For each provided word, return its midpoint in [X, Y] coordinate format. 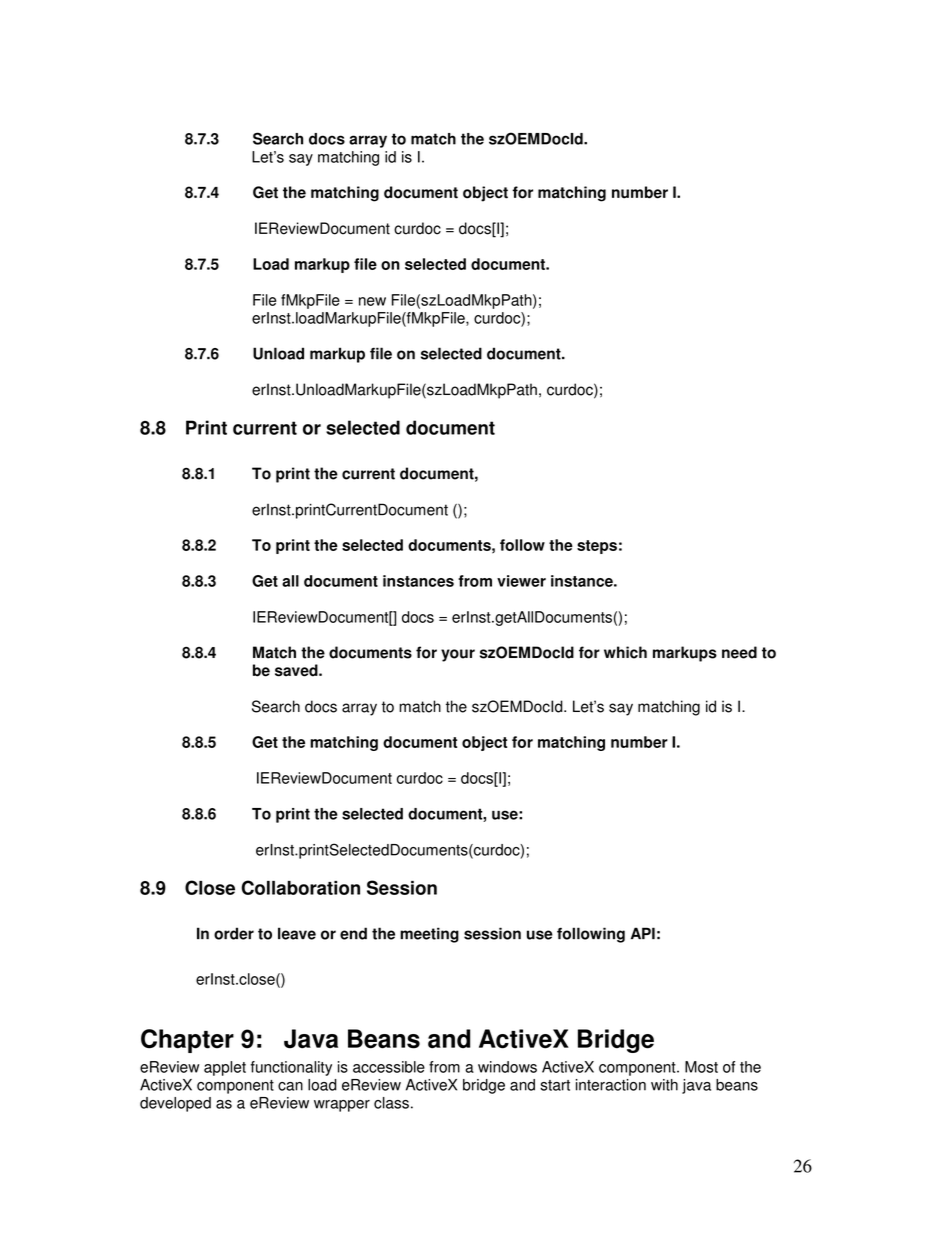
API [643, 933]
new [372, 301]
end [353, 933]
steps [597, 547]
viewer [521, 581]
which [625, 652]
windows [507, 1067]
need [739, 652]
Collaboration [300, 887]
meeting [429, 935]
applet [225, 1068]
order [234, 933]
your [458, 655]
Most [701, 1067]
